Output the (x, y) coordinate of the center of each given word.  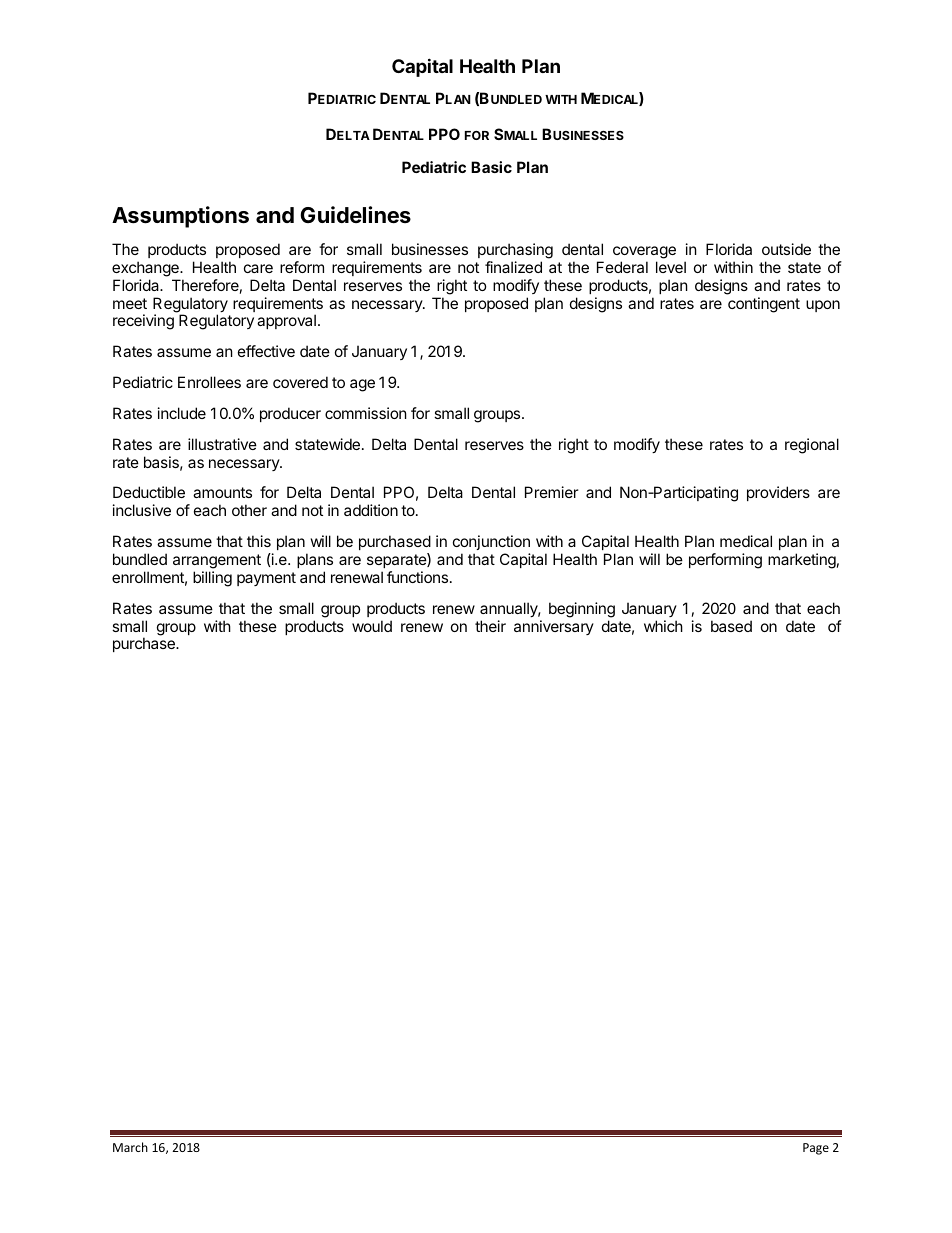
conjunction (491, 542)
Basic (491, 167)
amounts (222, 492)
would (372, 626)
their (490, 626)
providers (778, 493)
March (130, 1147)
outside (786, 249)
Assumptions (180, 217)
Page (816, 1149)
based (731, 626)
